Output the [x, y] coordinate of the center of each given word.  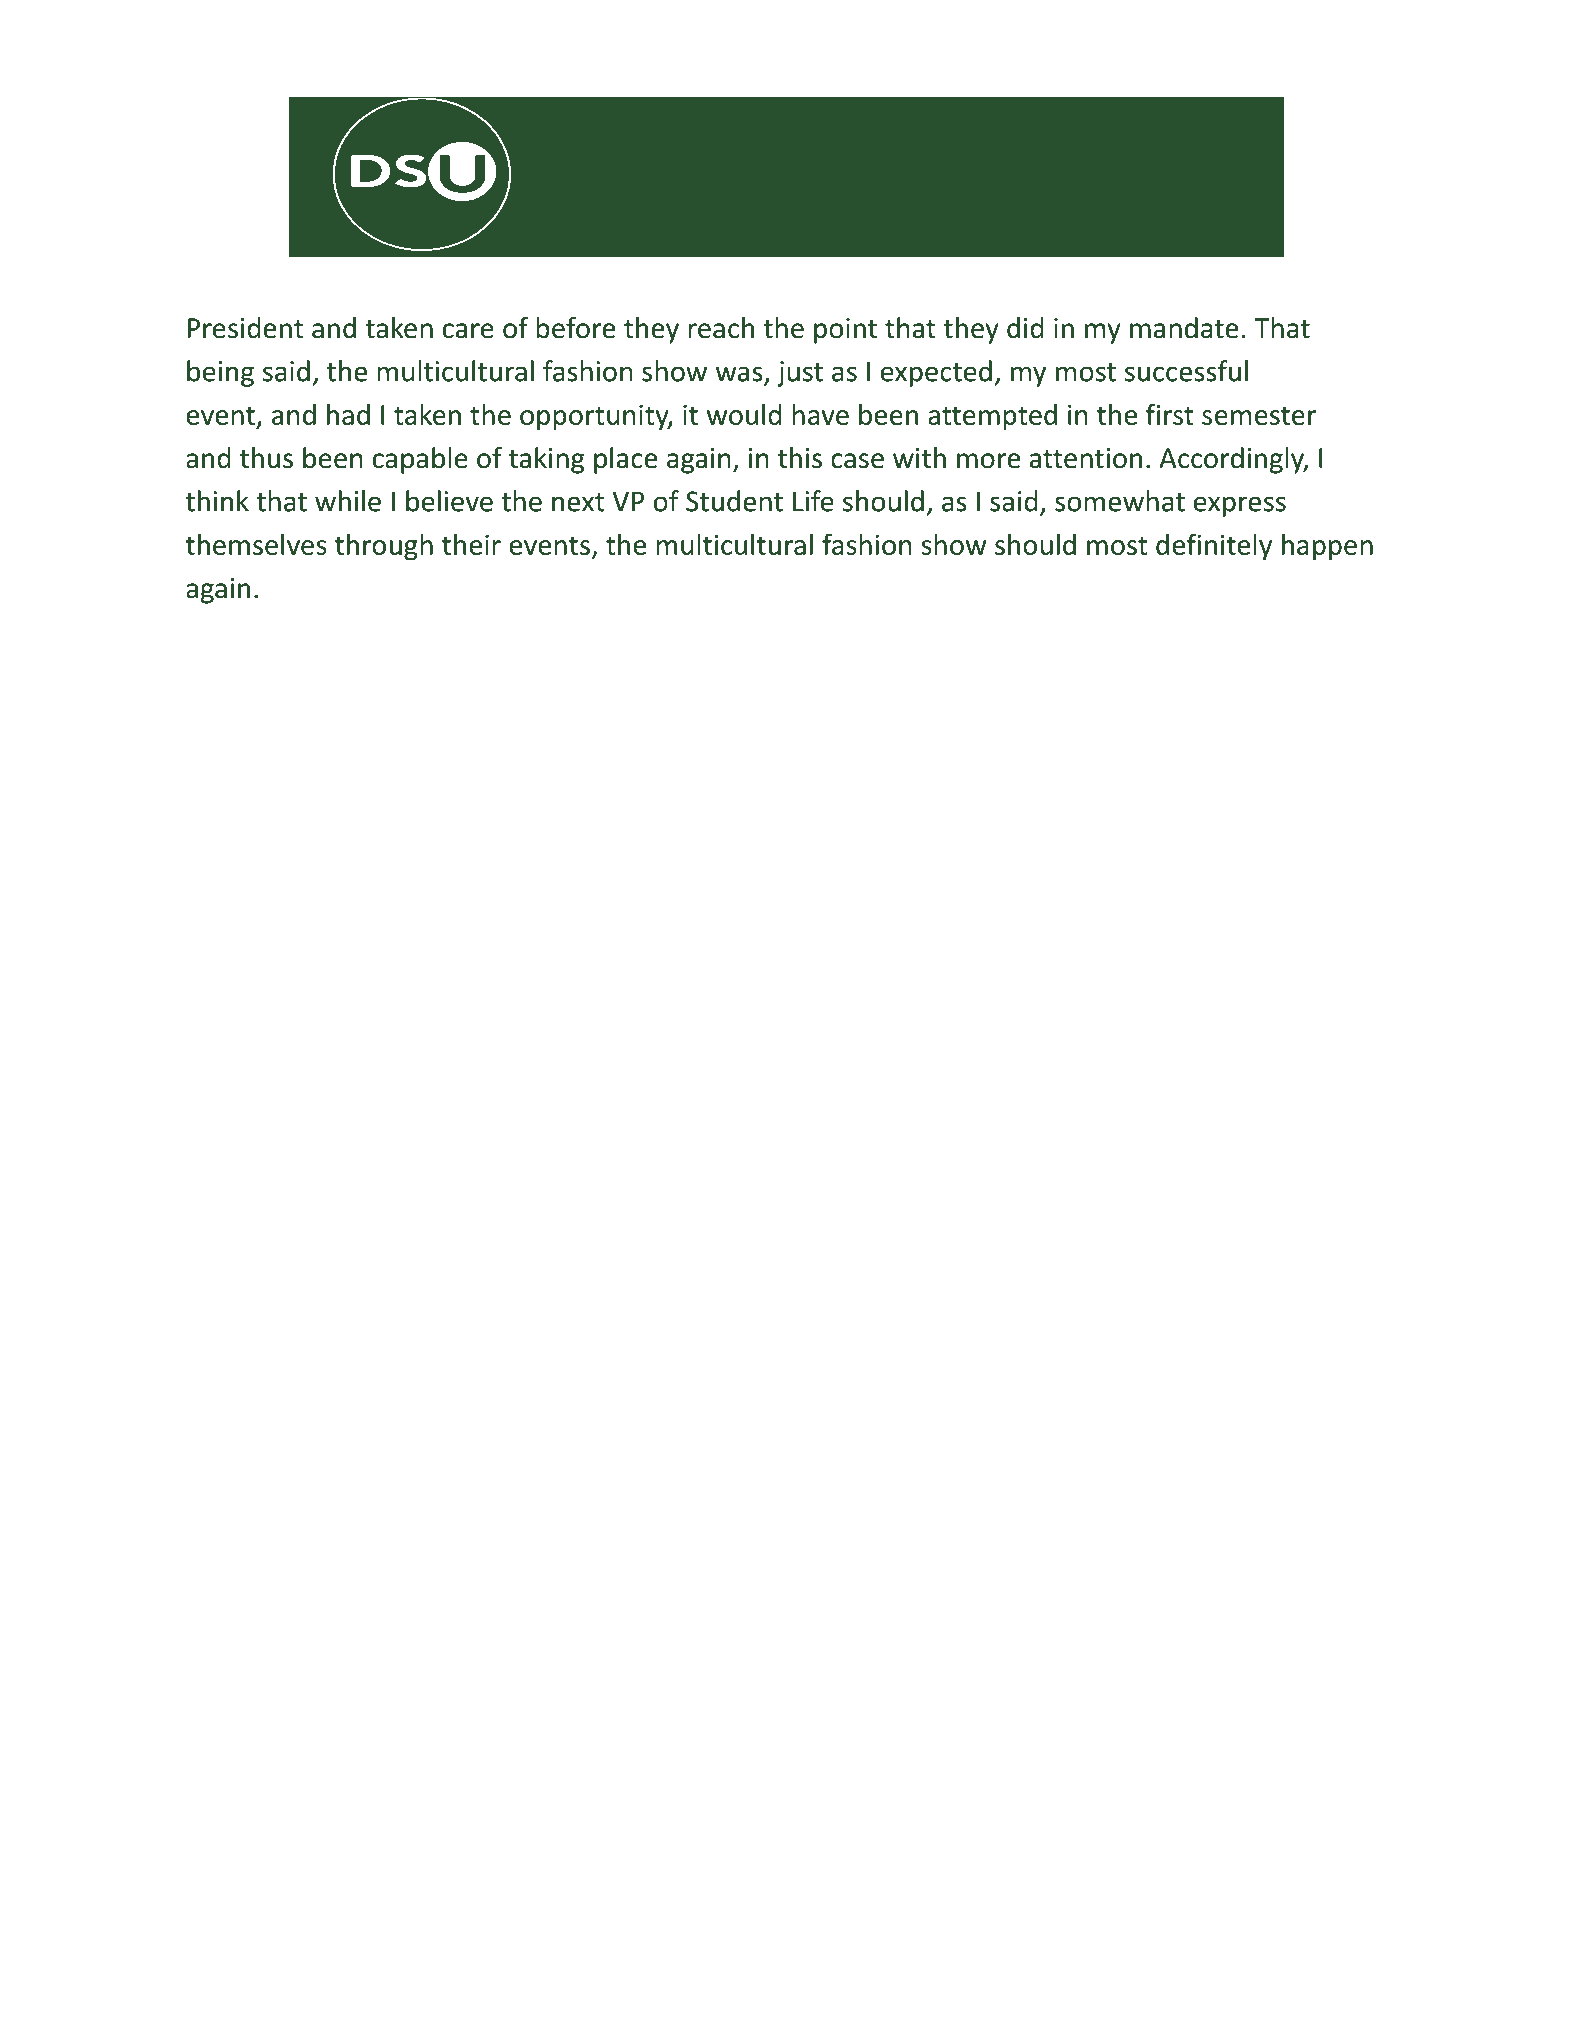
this [800, 458]
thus [266, 458]
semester [1259, 415]
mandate [1184, 328]
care [468, 331]
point [845, 331]
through [384, 547]
